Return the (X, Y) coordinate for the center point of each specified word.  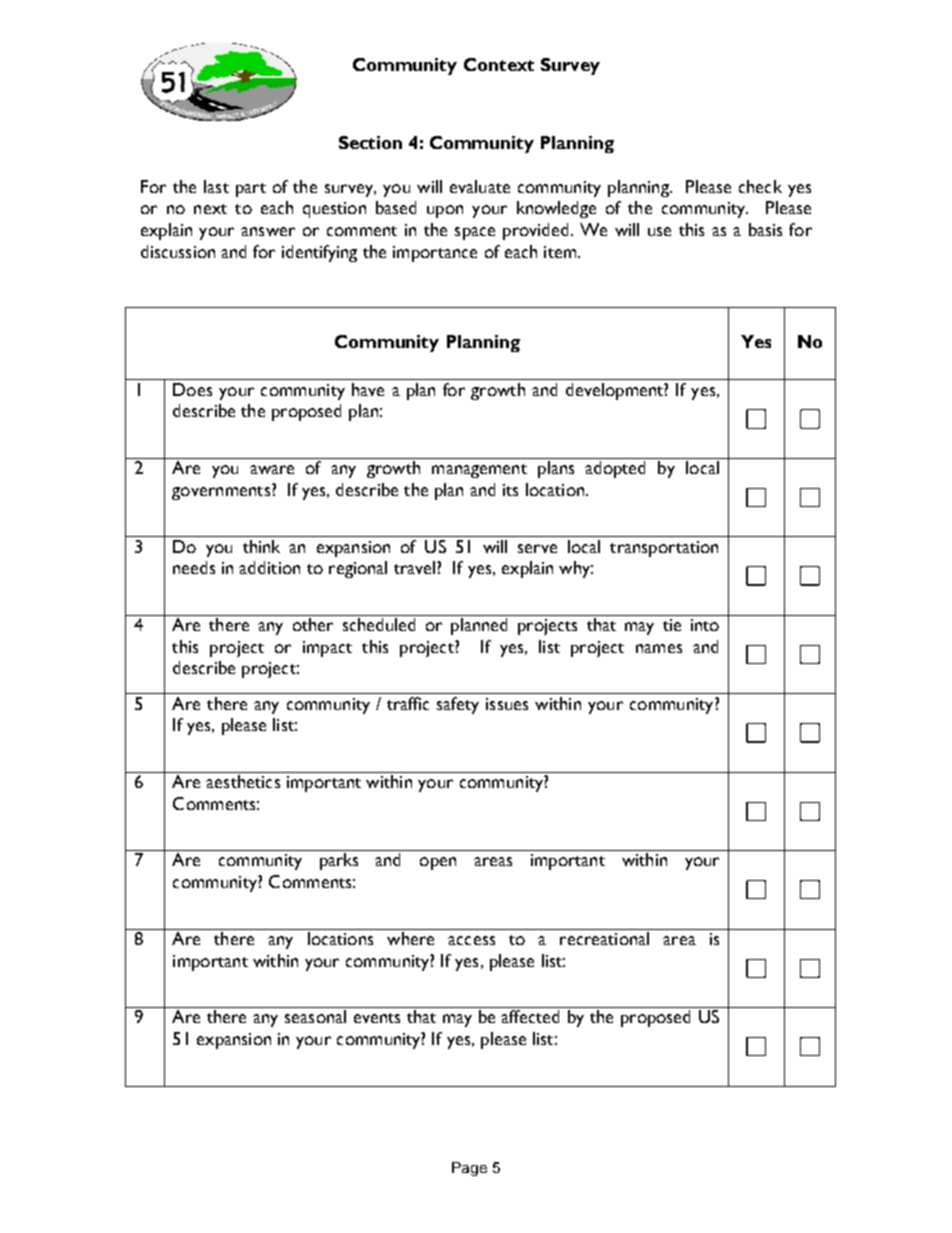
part (251, 190)
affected (530, 1016)
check (760, 186)
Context (499, 64)
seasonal (315, 1016)
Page (469, 1169)
